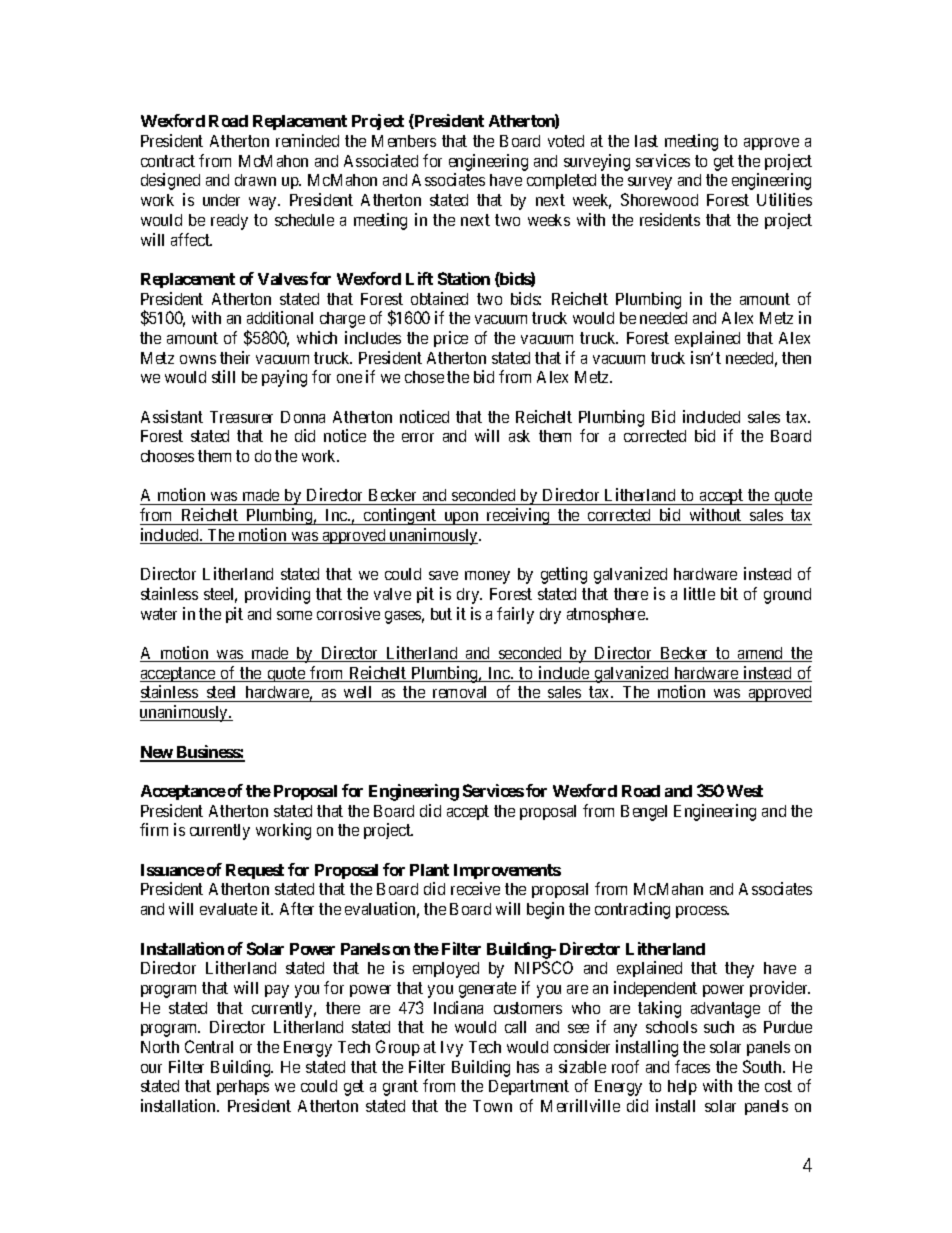 Image resolution: width=952 pixels, height=1233 pixels. I want to click on bit, so click(729, 593).
